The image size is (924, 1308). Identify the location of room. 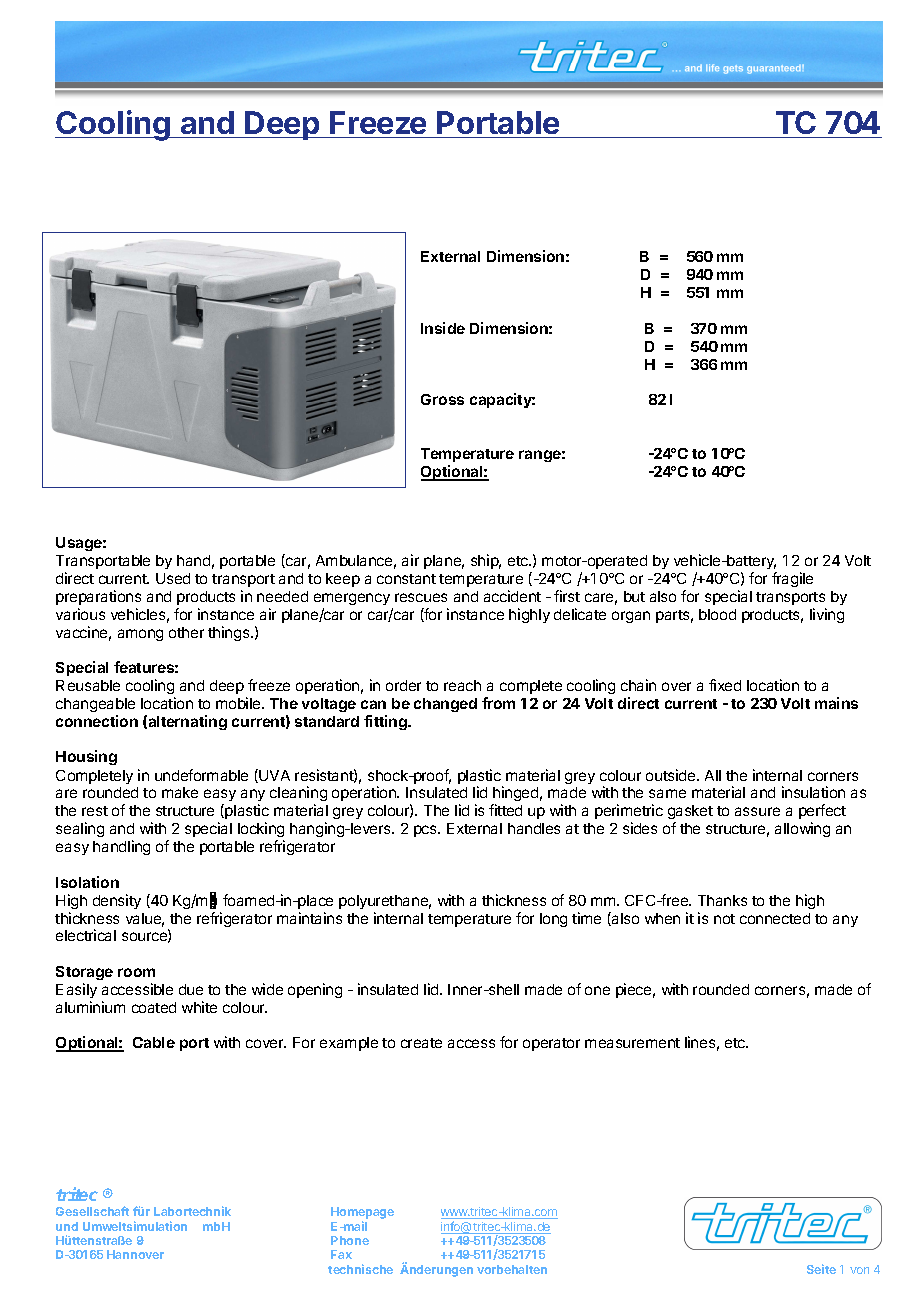
(136, 972).
